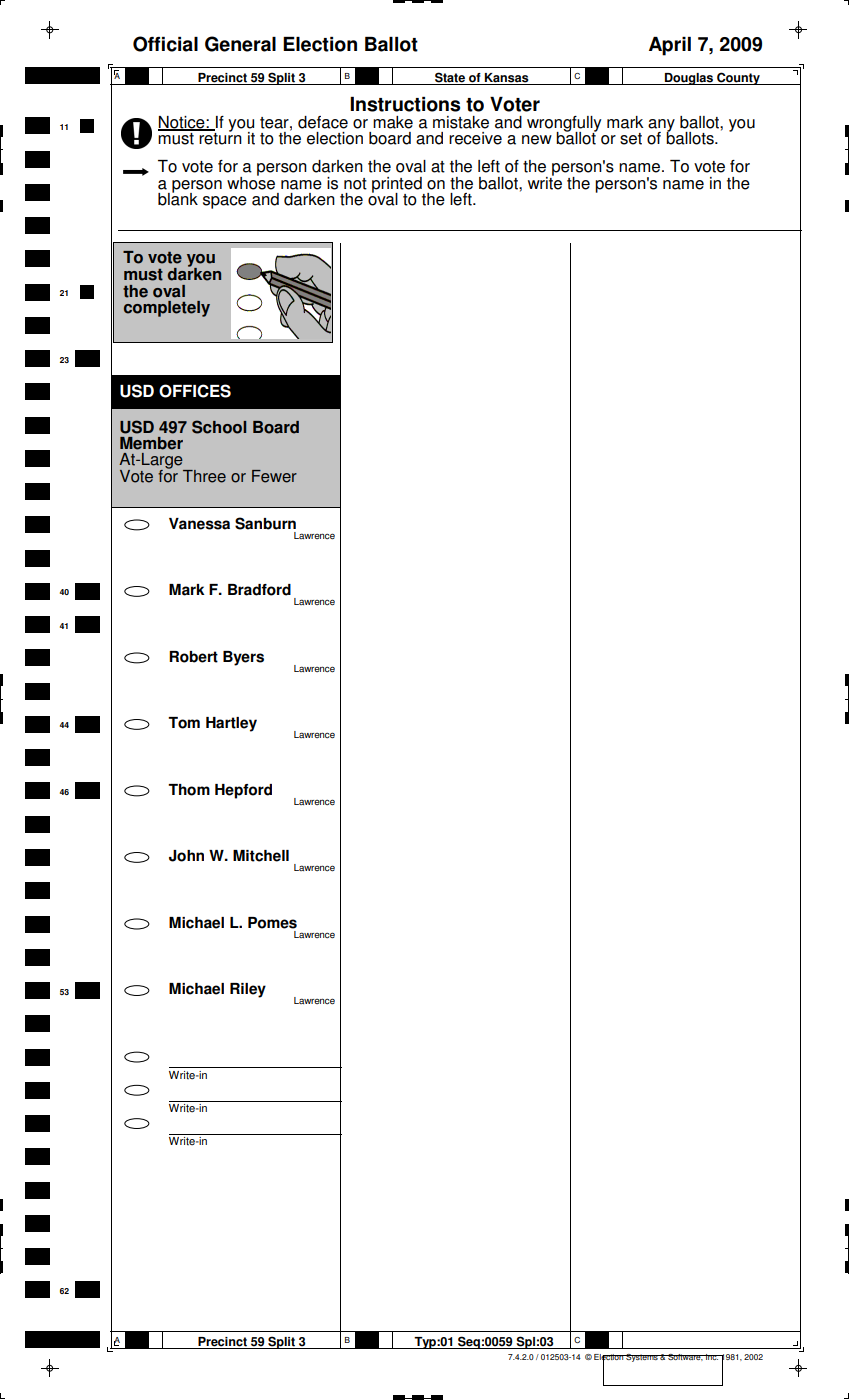 Image resolution: width=849 pixels, height=1400 pixels. What do you see at coordinates (689, 79) in the image?
I see `Douglas` at bounding box center [689, 79].
